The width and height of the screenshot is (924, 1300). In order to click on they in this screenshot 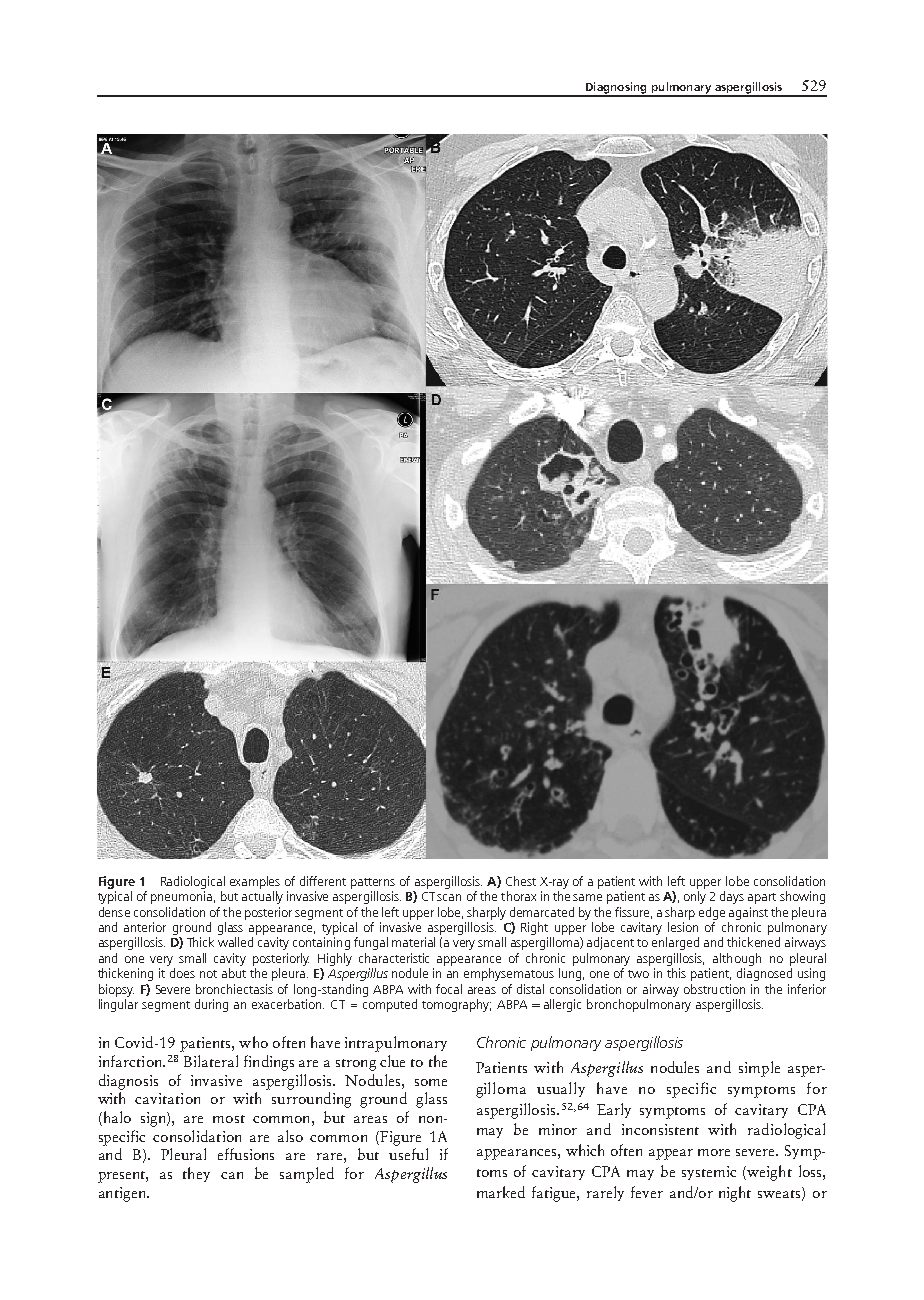, I will do `click(196, 1174)`.
